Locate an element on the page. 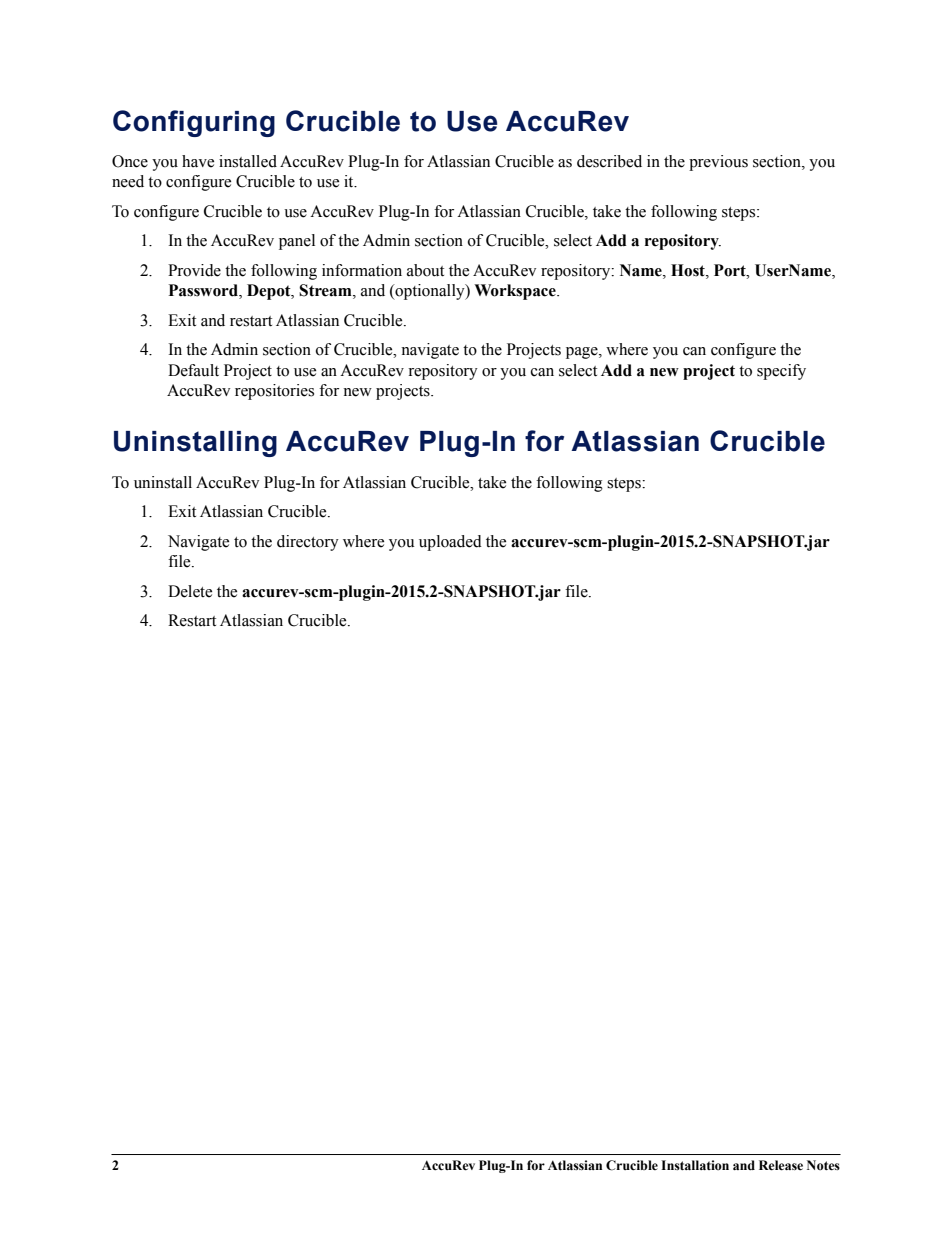 This page has height=1233, width=952. Default is located at coordinates (193, 370).
